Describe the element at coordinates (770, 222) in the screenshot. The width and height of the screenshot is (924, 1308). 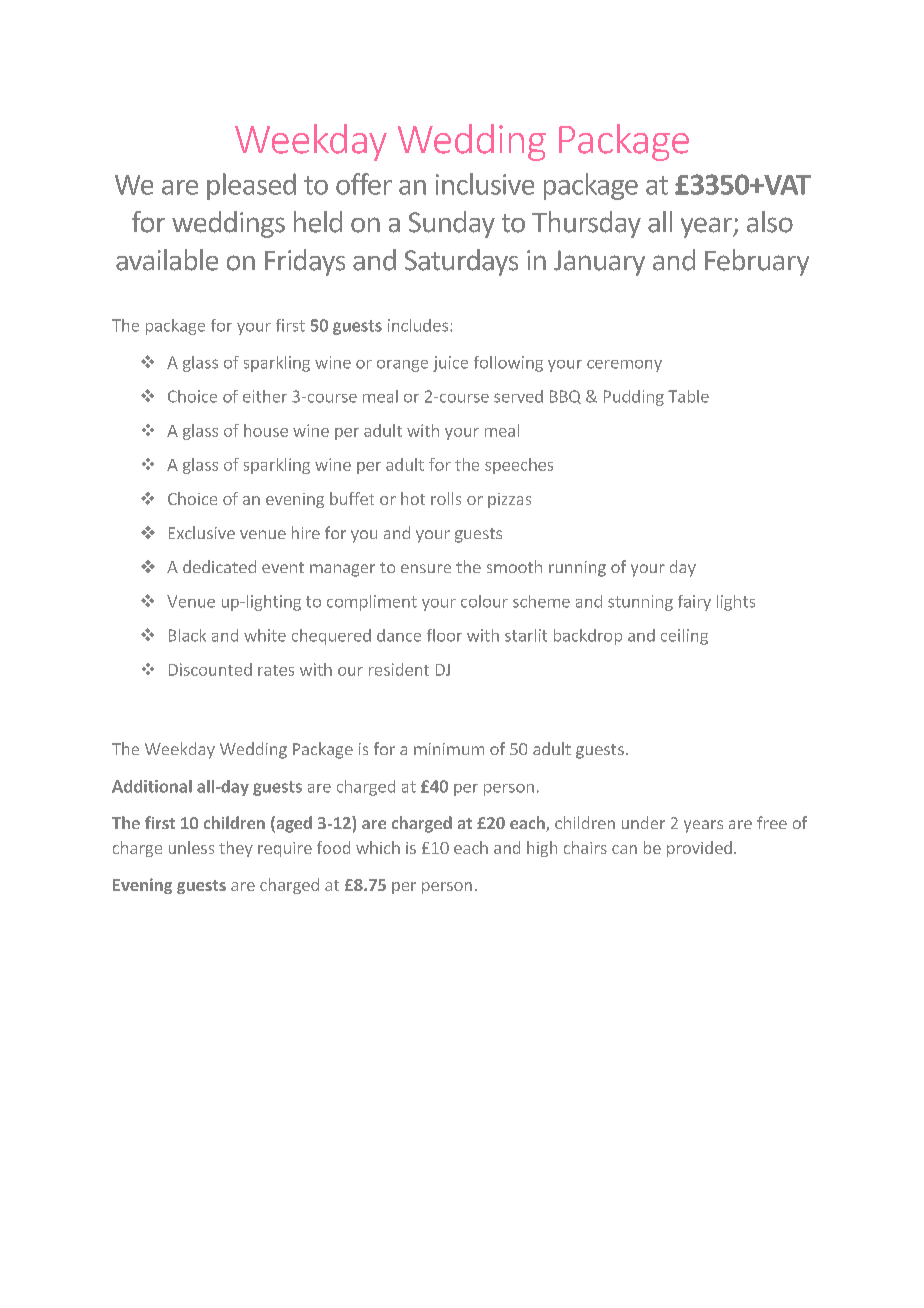
I see `also` at that location.
